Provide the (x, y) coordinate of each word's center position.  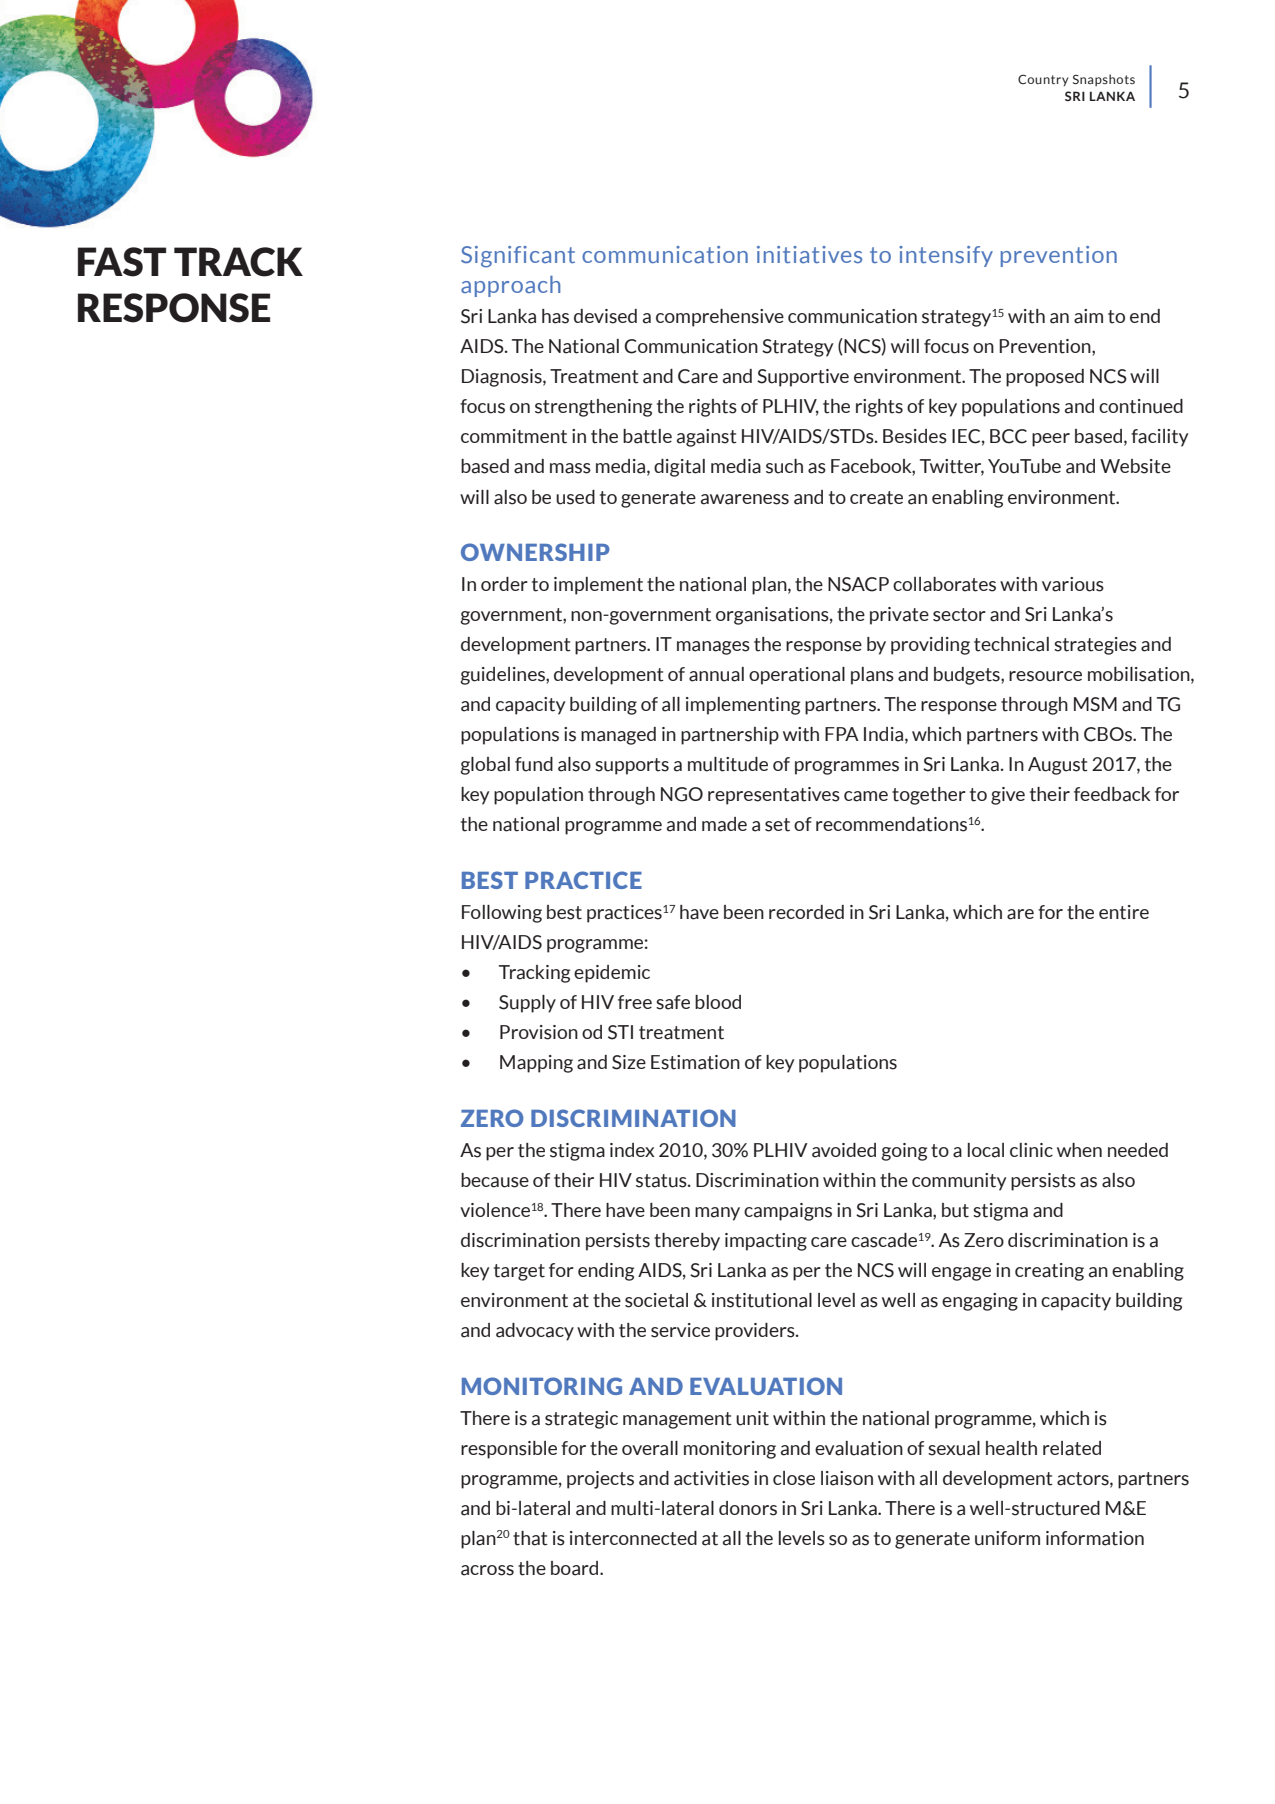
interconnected (633, 1538)
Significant (518, 257)
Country (1043, 80)
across (487, 1570)
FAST (122, 262)
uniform (1007, 1538)
